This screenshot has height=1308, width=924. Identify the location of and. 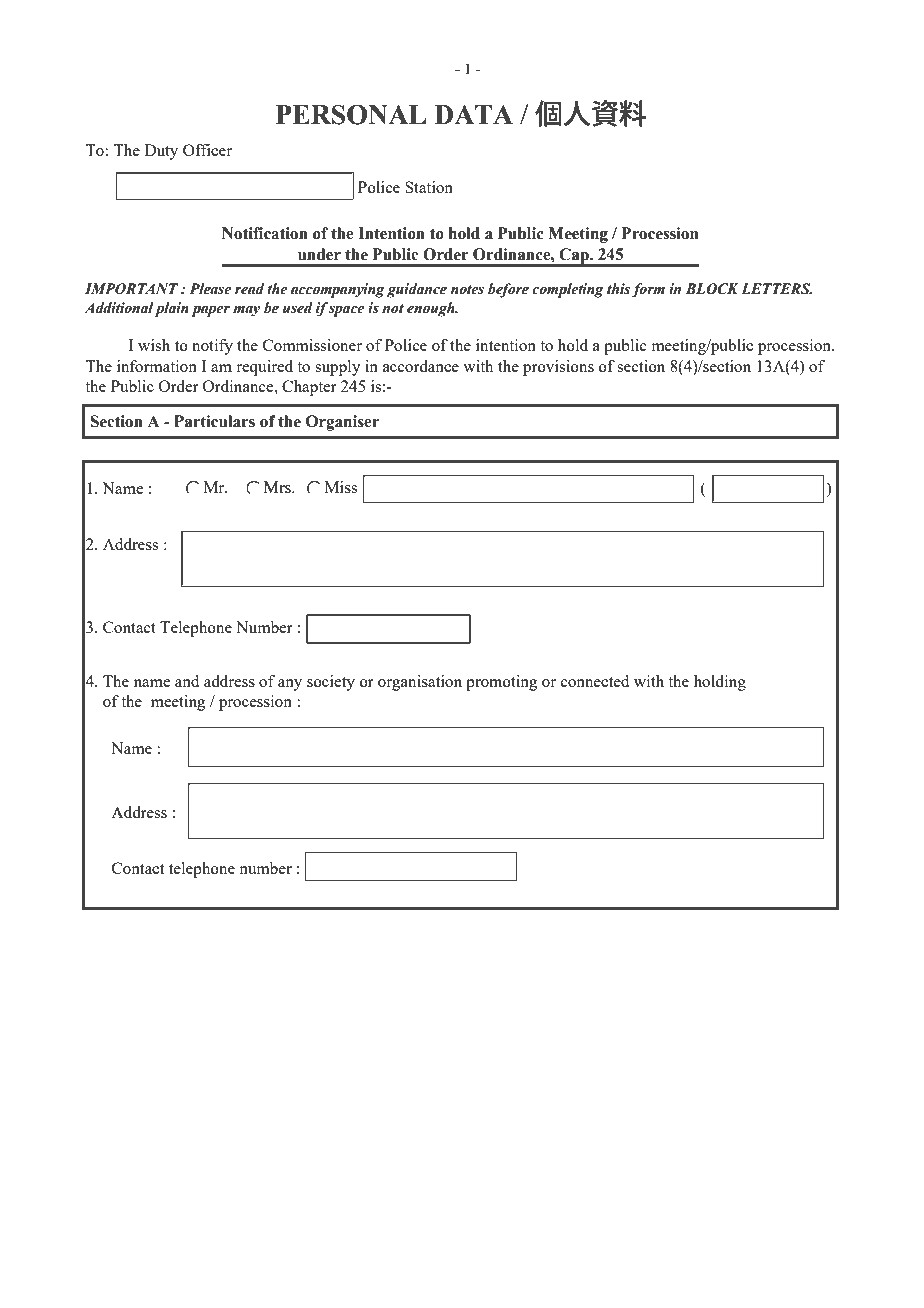
(187, 681).
